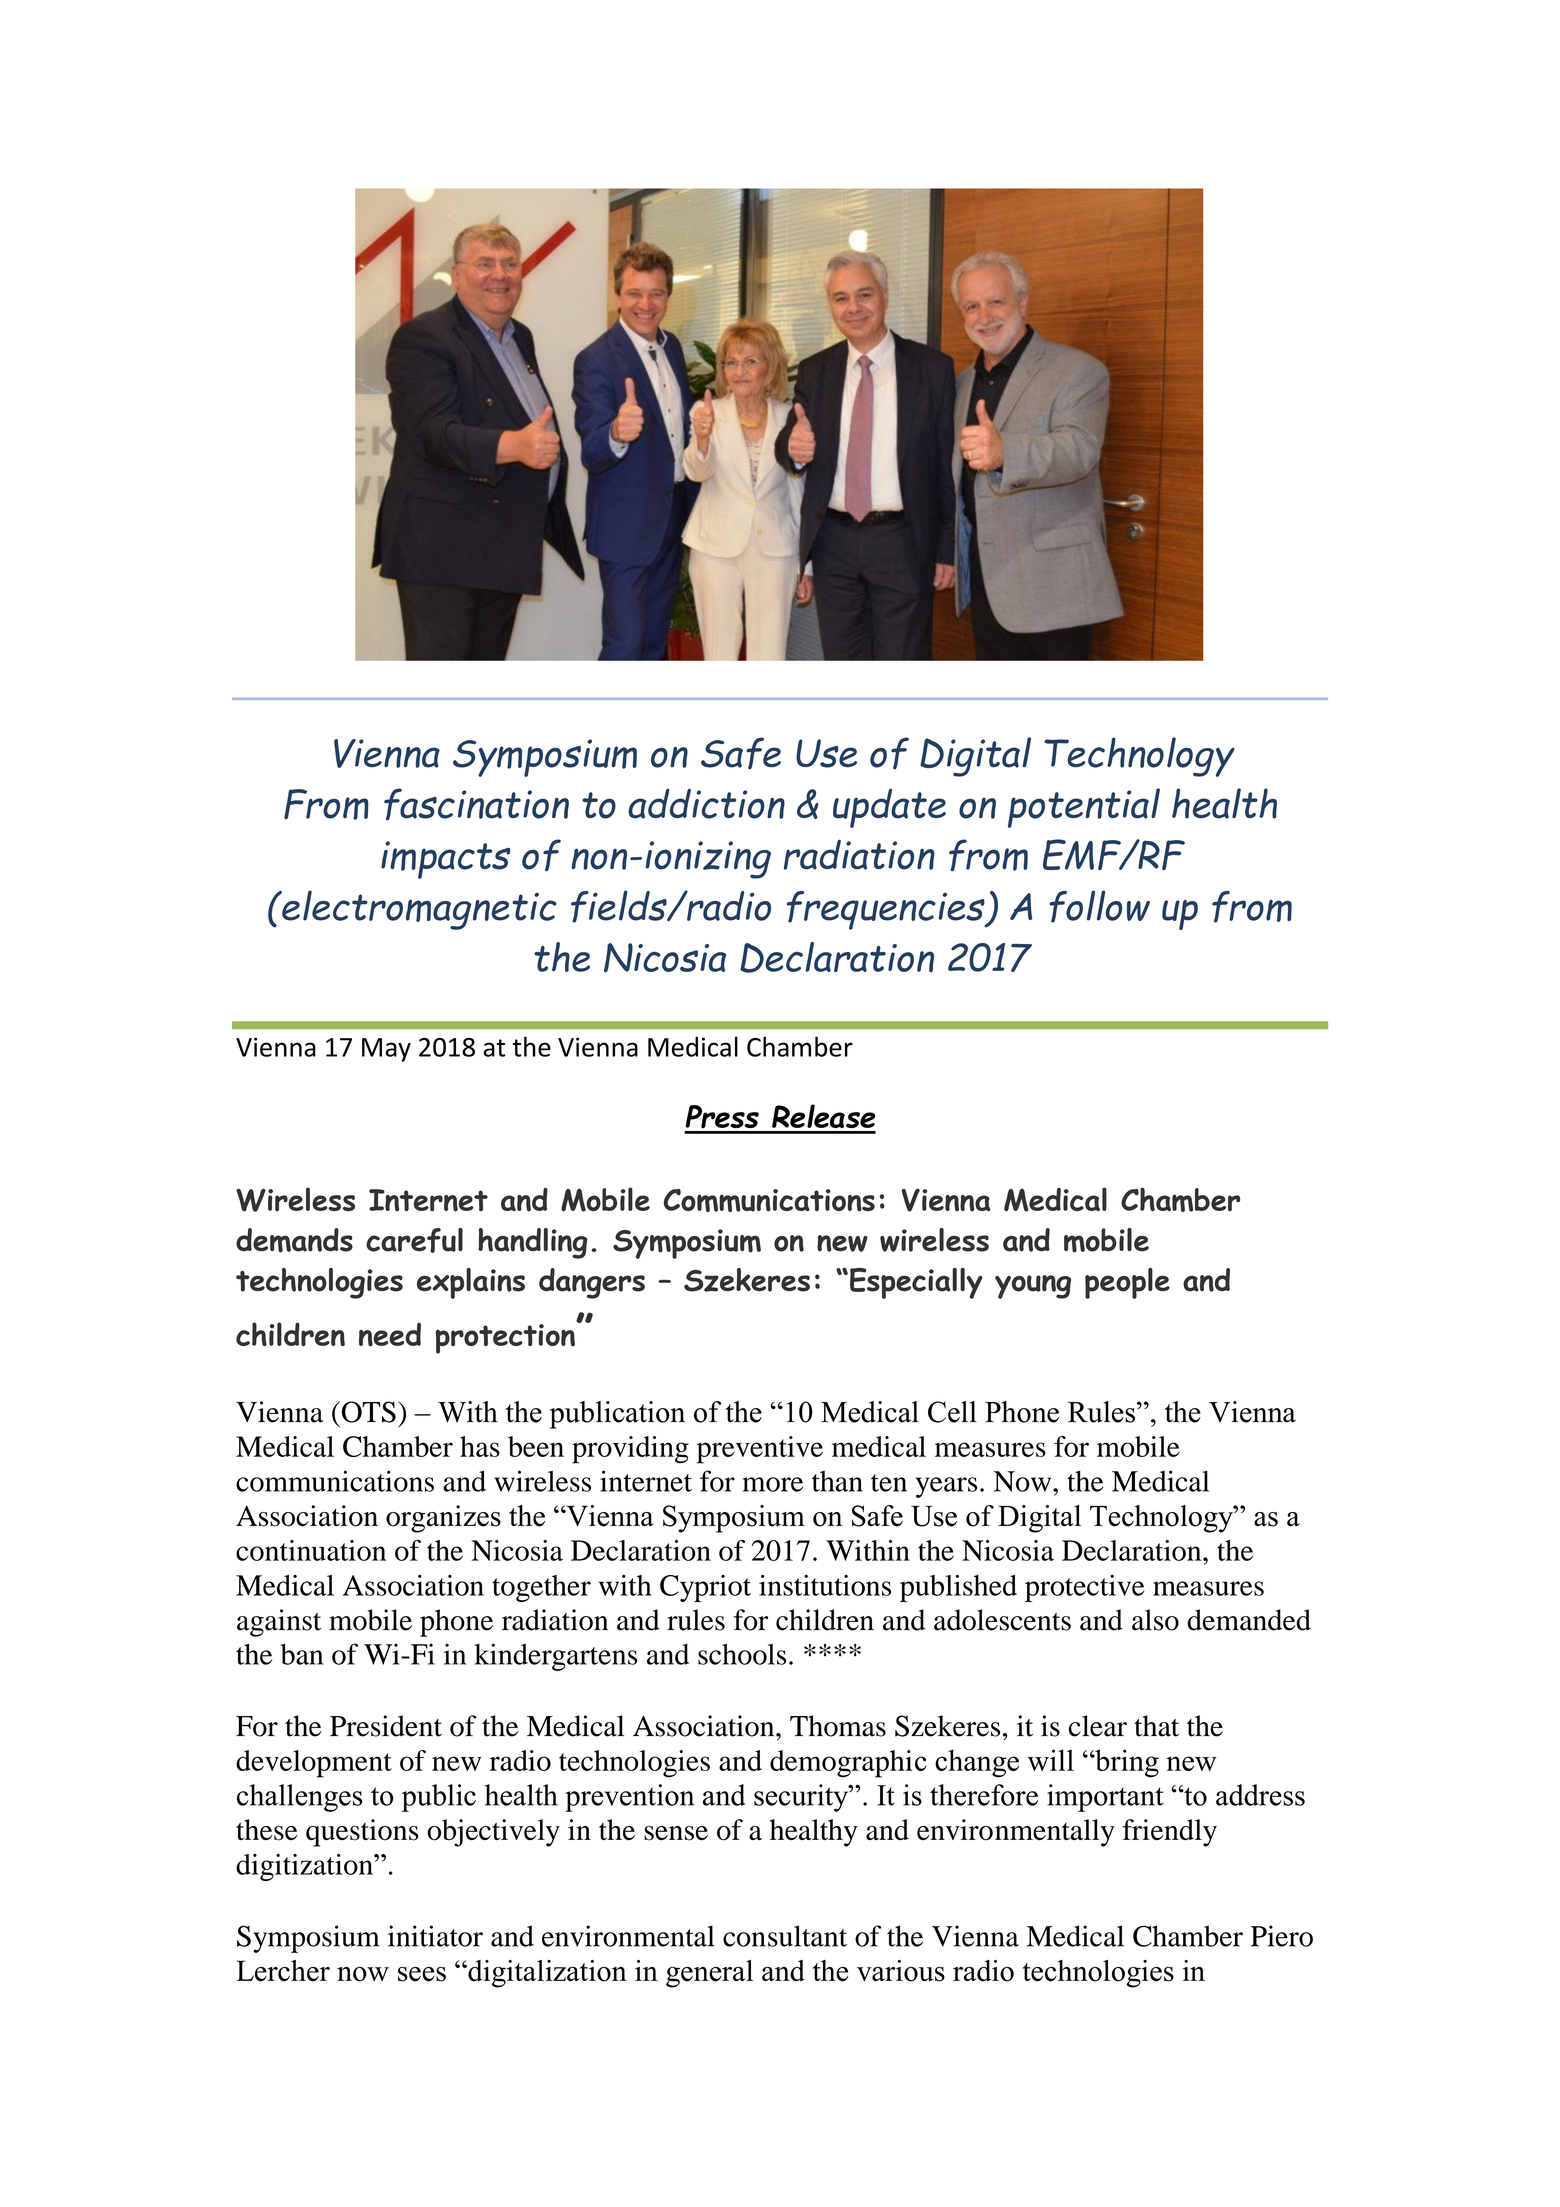 This screenshot has width=1560, height=2207. What do you see at coordinates (1127, 1283) in the screenshot?
I see `people` at bounding box center [1127, 1283].
